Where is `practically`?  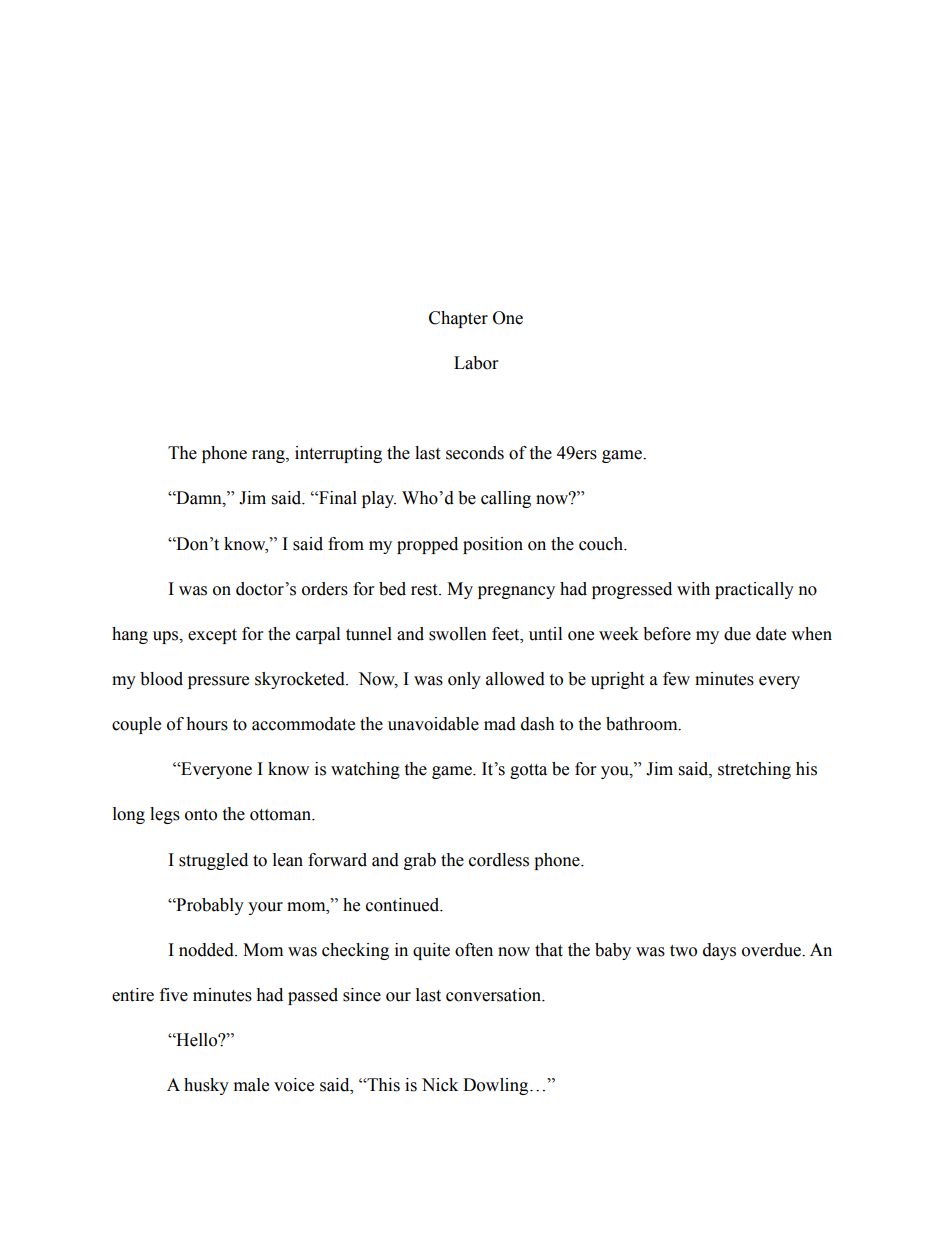 practically is located at coordinates (754, 590).
